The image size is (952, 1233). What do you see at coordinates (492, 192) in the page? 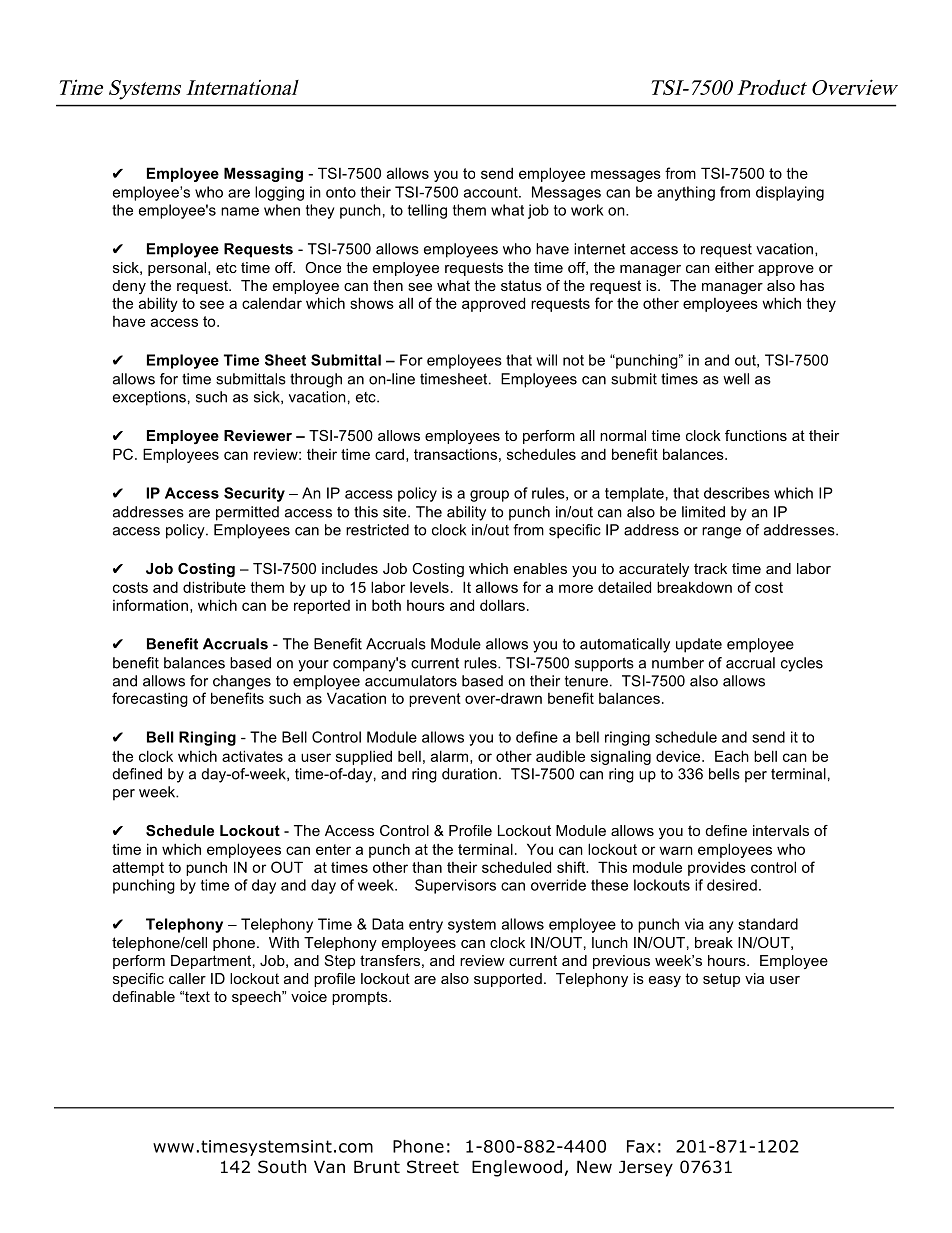
I see `account` at bounding box center [492, 192].
